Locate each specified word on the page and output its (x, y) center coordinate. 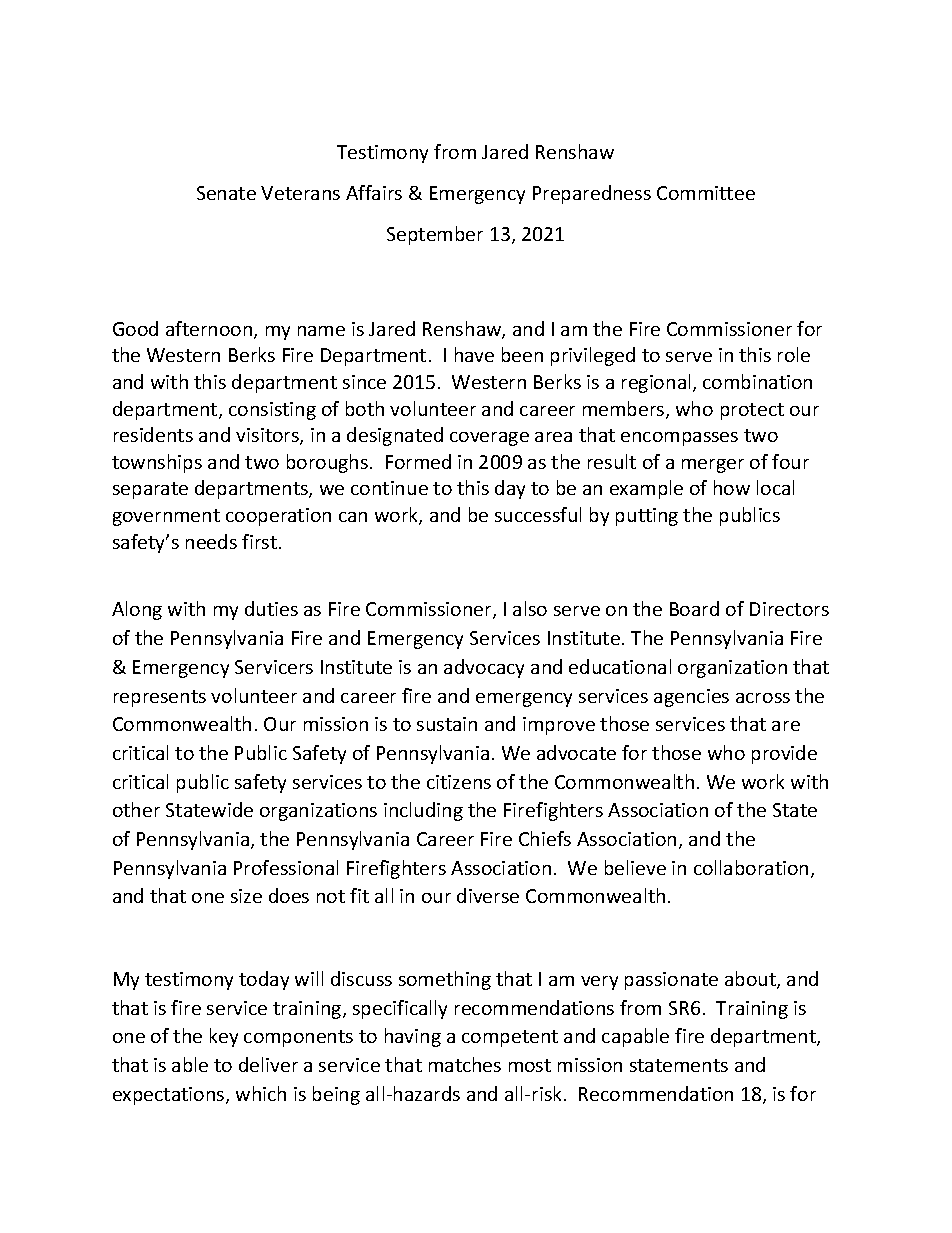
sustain (447, 724)
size (246, 896)
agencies (691, 698)
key (224, 1037)
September (435, 235)
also (530, 608)
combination (757, 381)
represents (160, 698)
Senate (226, 193)
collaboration (751, 867)
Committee (706, 193)
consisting (272, 411)
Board (694, 608)
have (474, 354)
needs (211, 541)
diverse (488, 895)
